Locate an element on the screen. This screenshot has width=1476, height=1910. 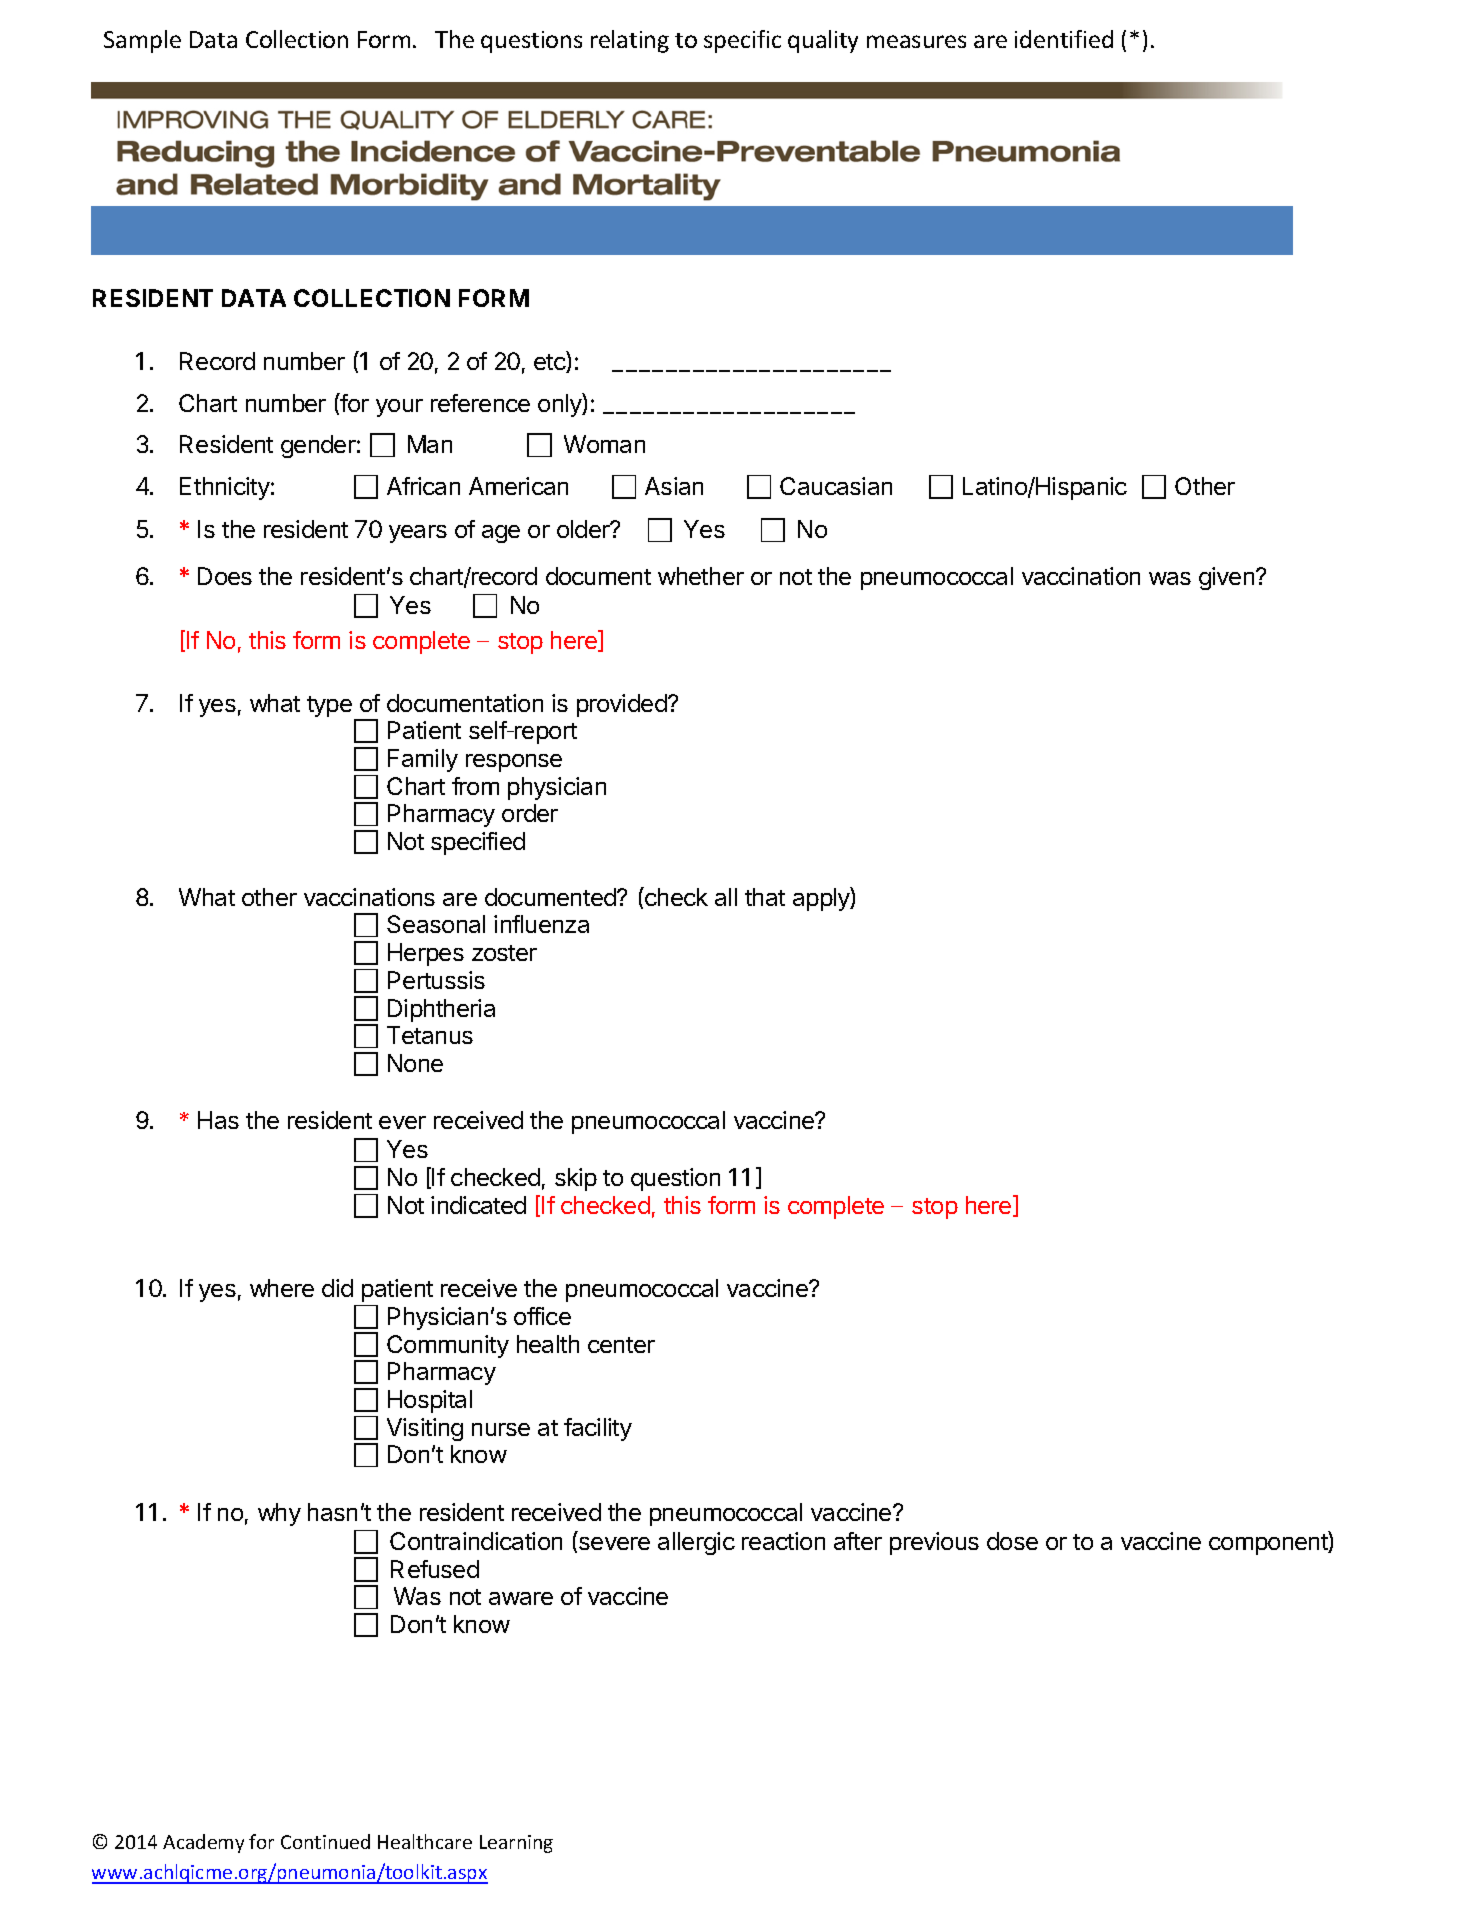
skip is located at coordinates (576, 1179).
